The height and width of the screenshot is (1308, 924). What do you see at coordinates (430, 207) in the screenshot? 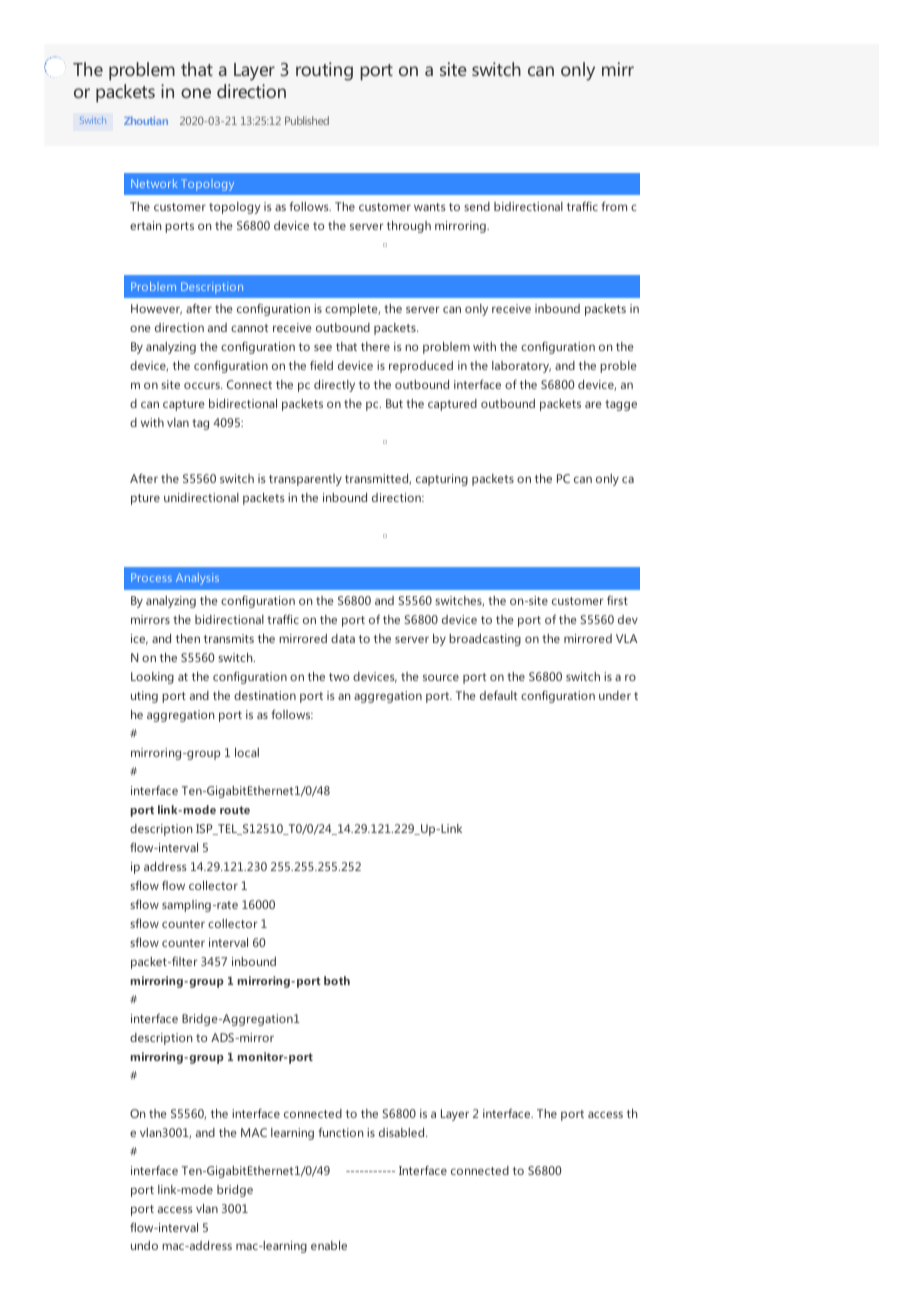
I see `wants` at bounding box center [430, 207].
